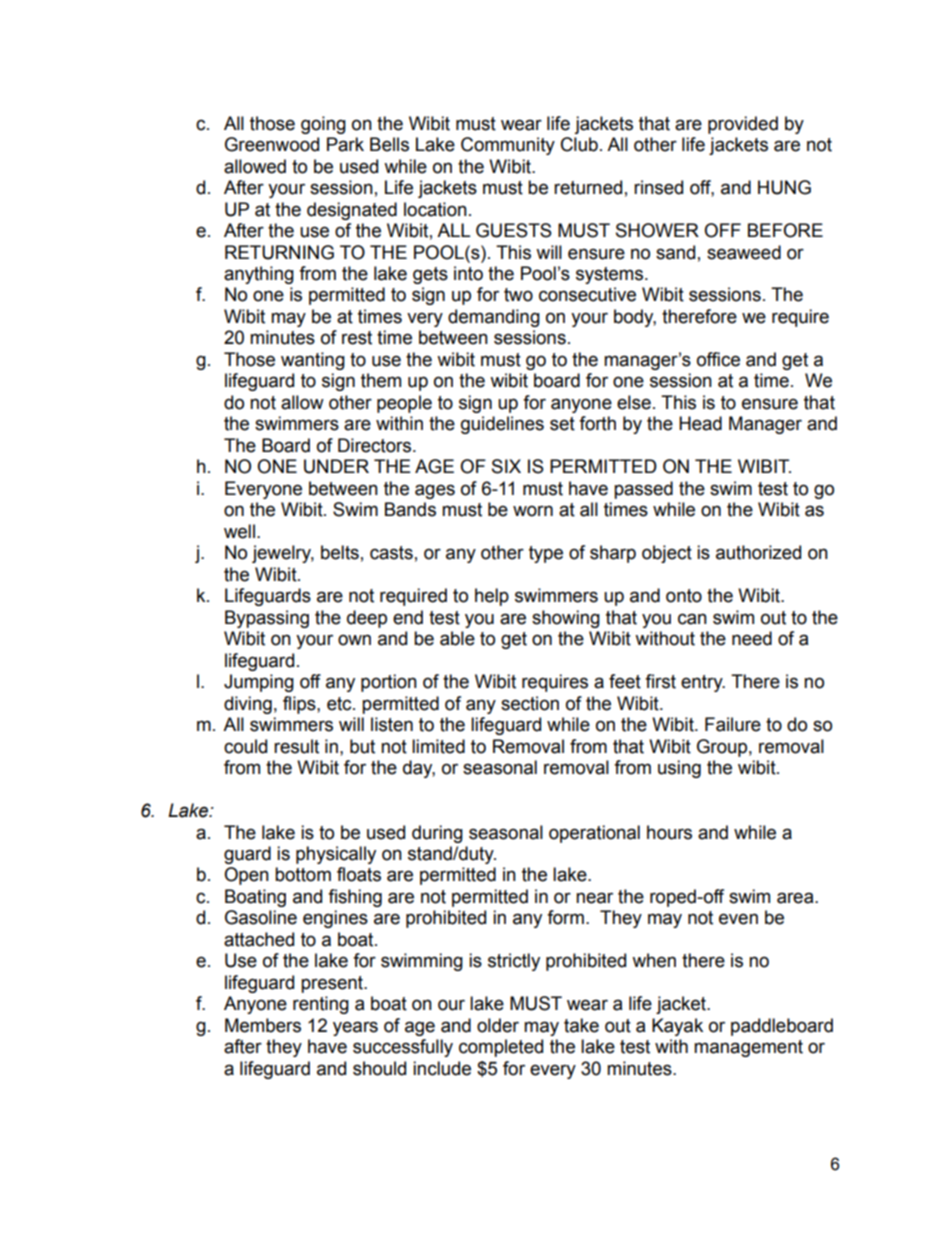 This document has width=952, height=1233. What do you see at coordinates (336, 855) in the document?
I see `physically` at bounding box center [336, 855].
